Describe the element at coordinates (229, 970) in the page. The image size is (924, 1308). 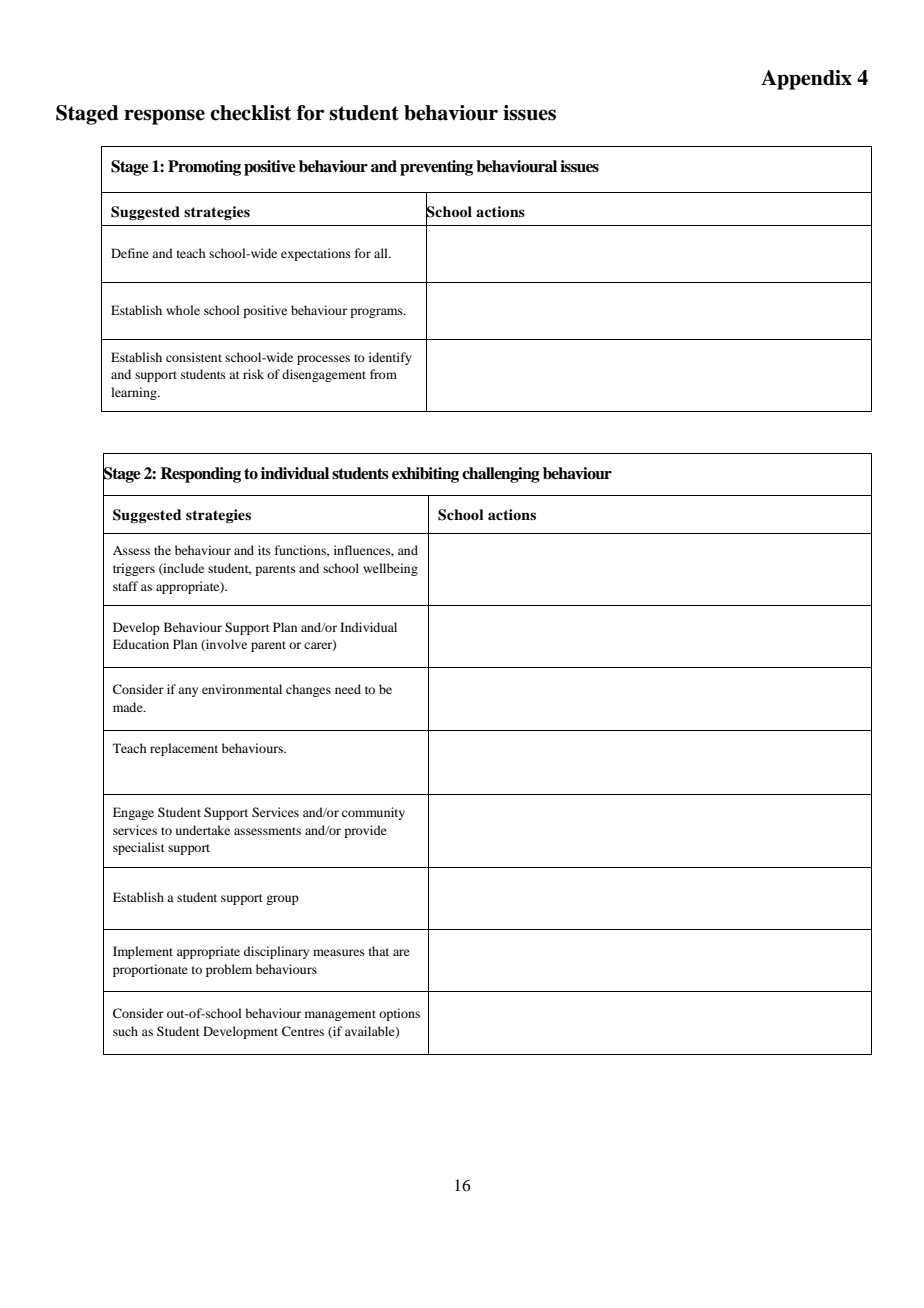
I see `problem` at that location.
